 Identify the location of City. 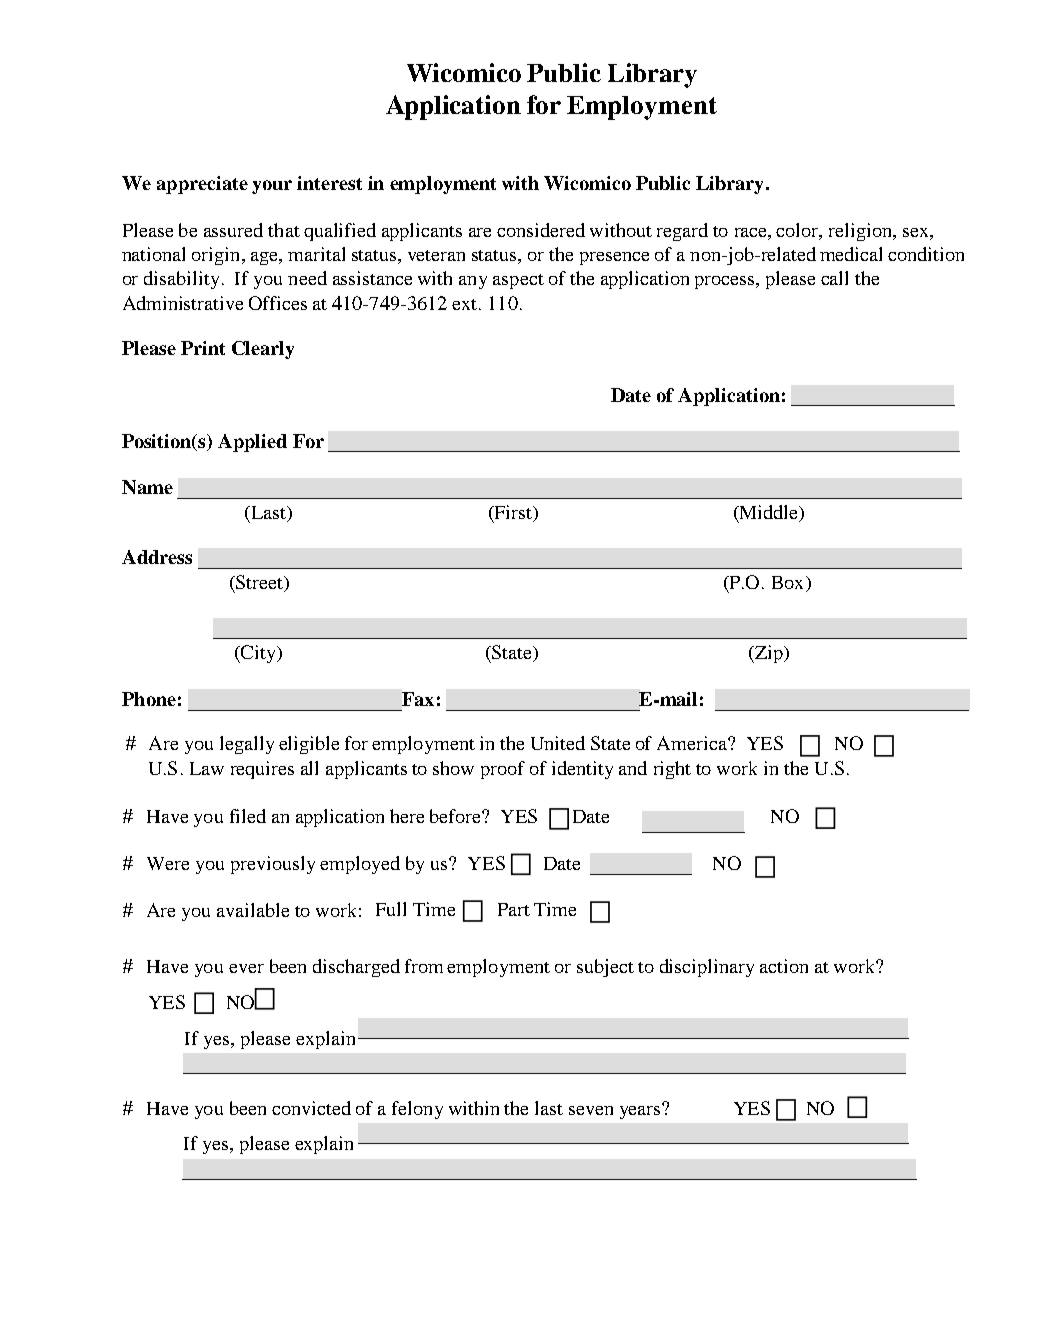
(258, 654).
